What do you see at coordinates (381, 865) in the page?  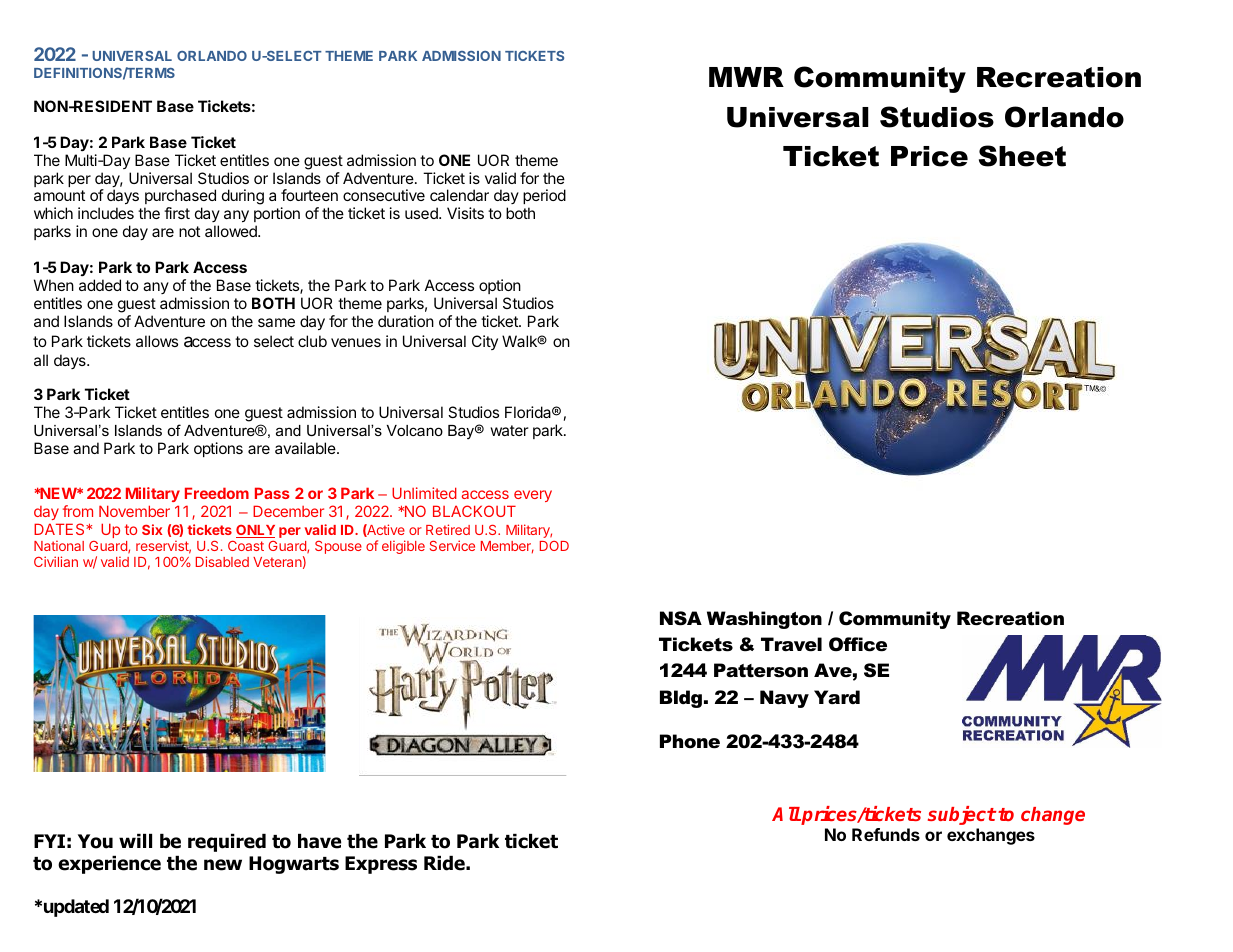 I see `Express` at bounding box center [381, 865].
